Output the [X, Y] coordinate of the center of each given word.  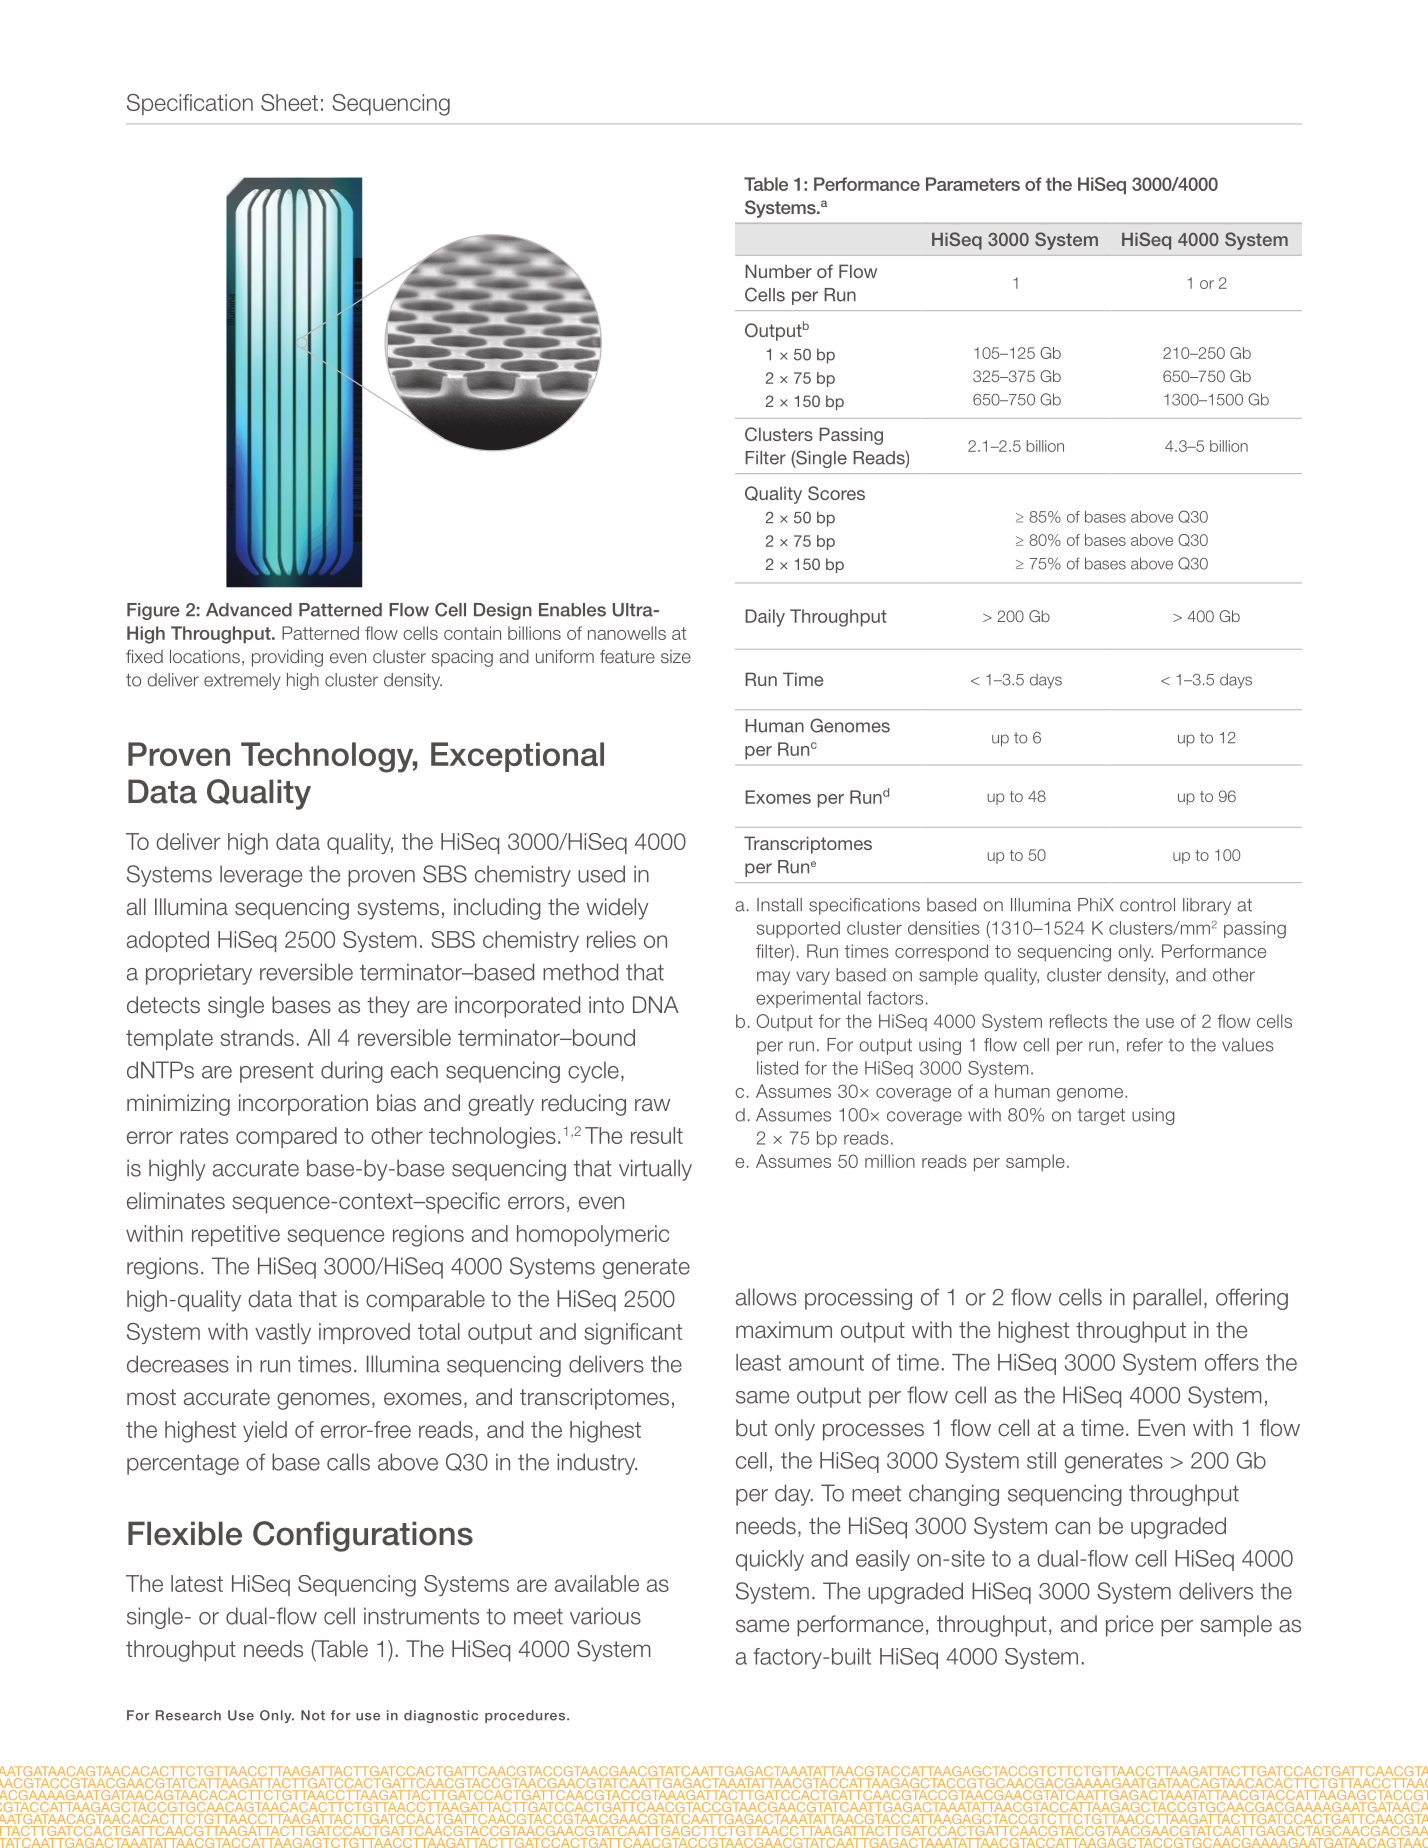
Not [313, 1715]
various [605, 1616]
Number [778, 271]
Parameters [973, 184]
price [1129, 1626]
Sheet [289, 102]
